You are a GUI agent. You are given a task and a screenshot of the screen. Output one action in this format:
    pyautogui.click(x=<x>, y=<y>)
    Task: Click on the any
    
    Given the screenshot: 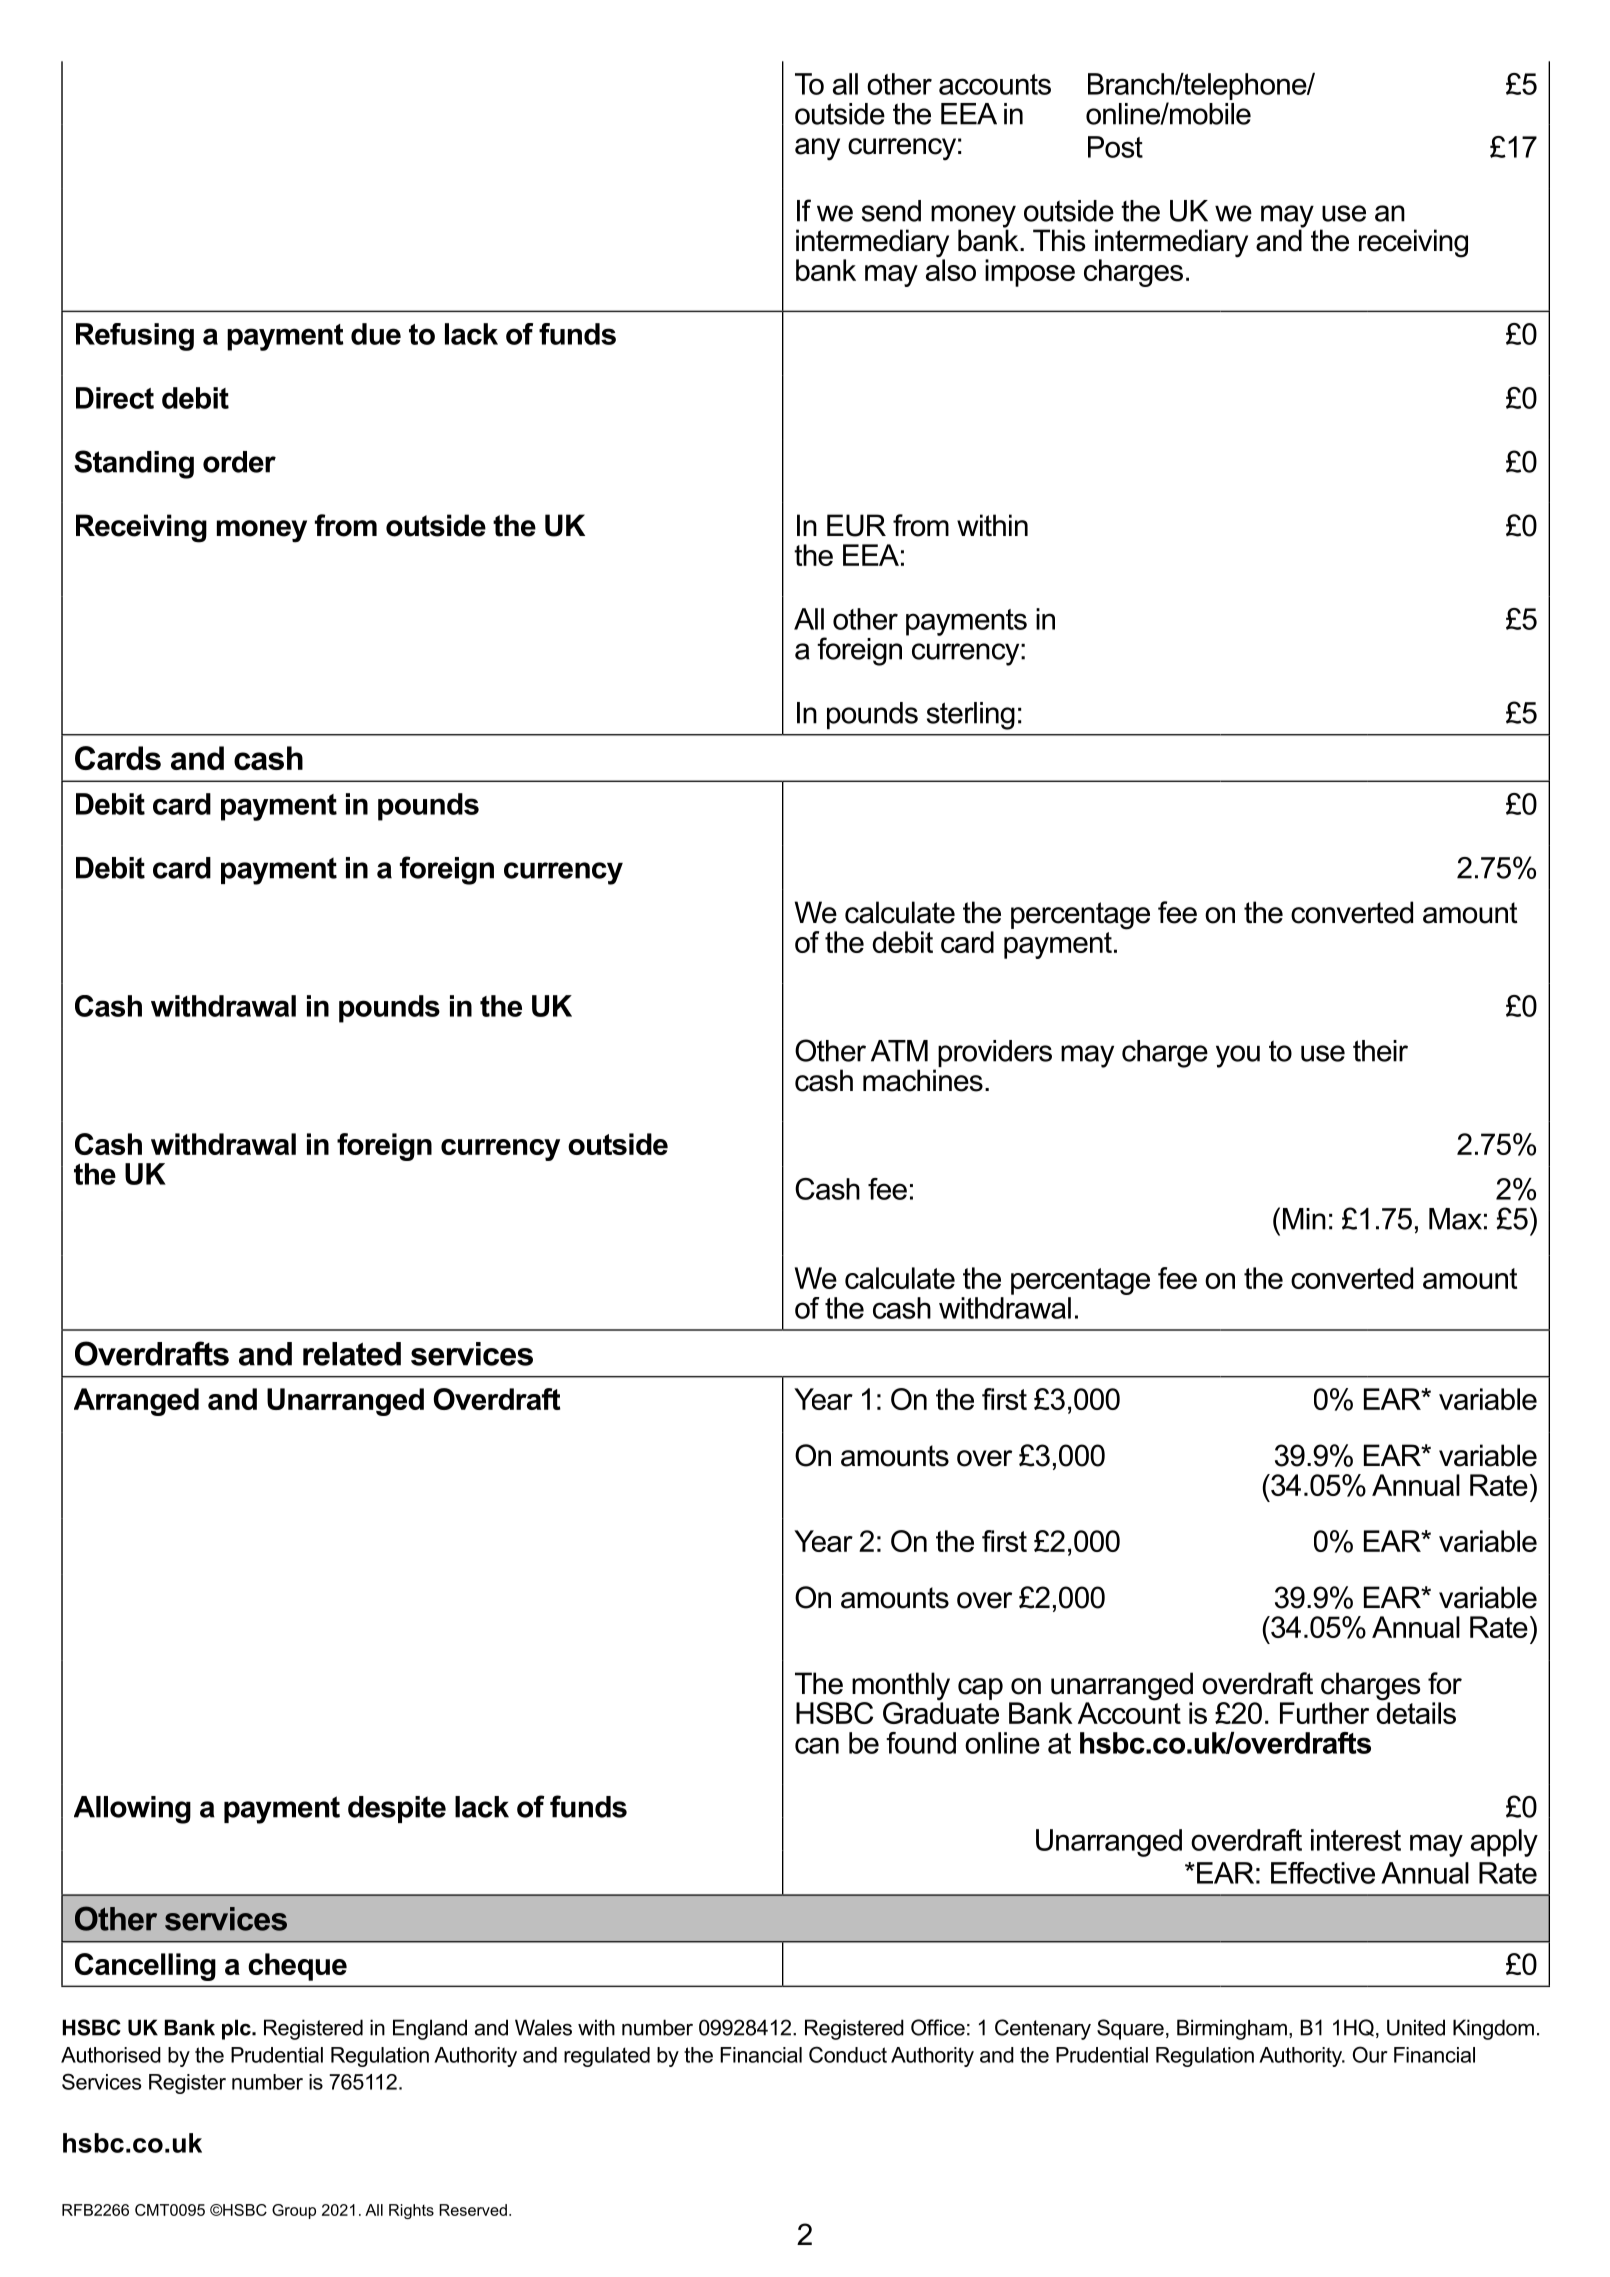 What is the action you would take?
    pyautogui.click(x=817, y=149)
